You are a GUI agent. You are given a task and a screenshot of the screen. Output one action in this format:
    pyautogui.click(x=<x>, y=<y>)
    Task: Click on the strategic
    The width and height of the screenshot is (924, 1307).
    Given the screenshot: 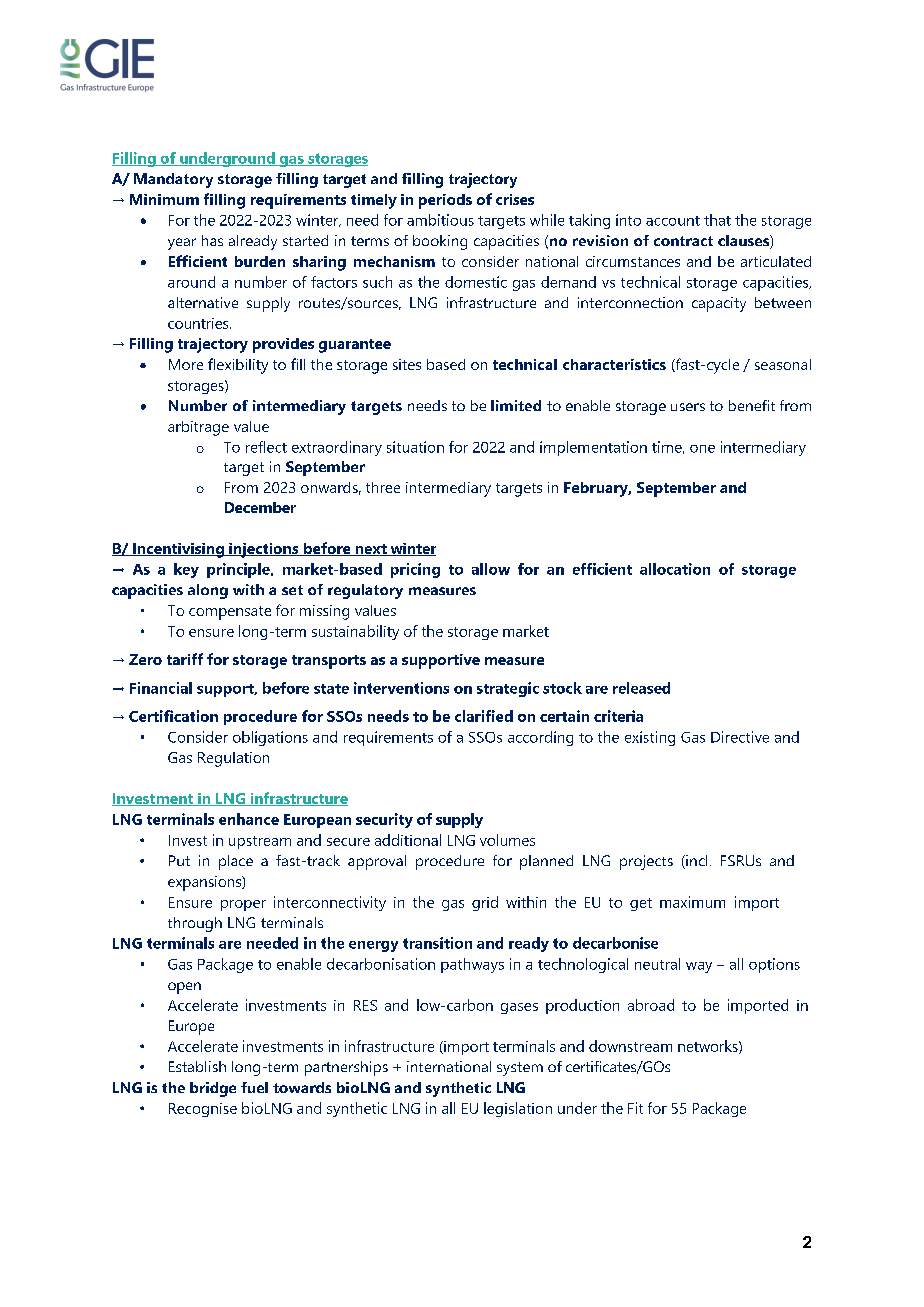 What is the action you would take?
    pyautogui.click(x=508, y=689)
